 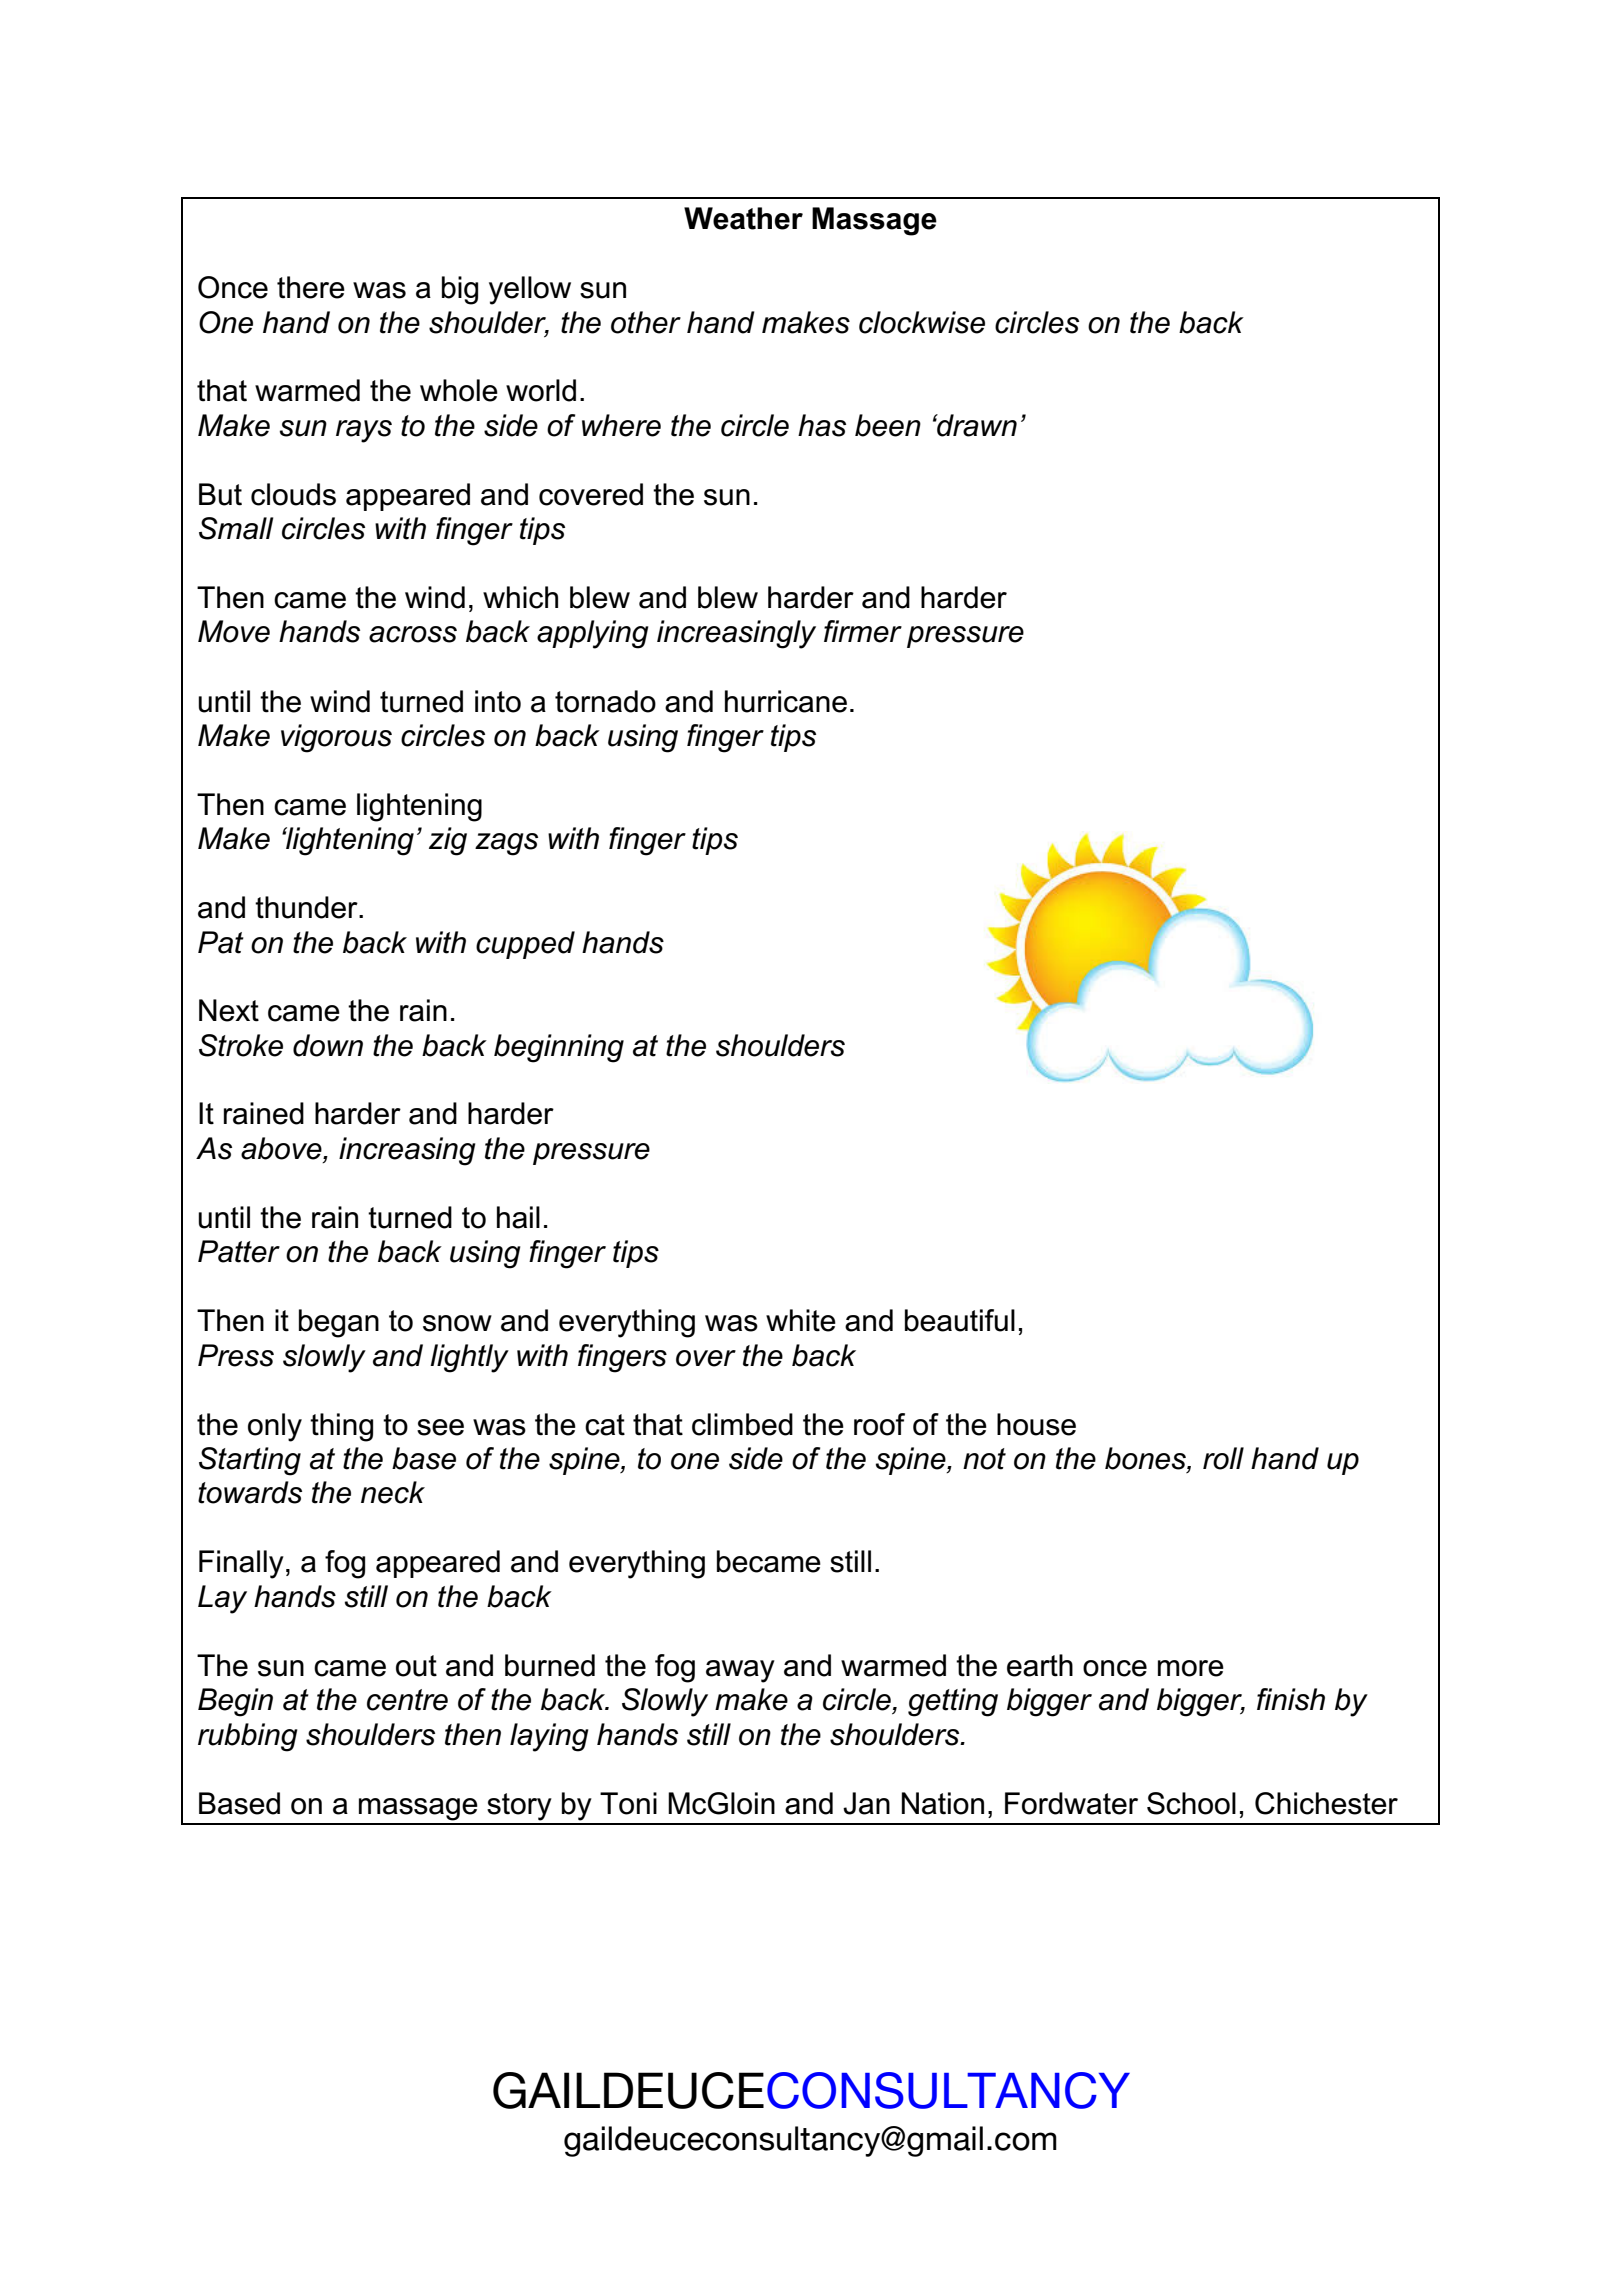 What do you see at coordinates (922, 322) in the screenshot?
I see `clockwise` at bounding box center [922, 322].
